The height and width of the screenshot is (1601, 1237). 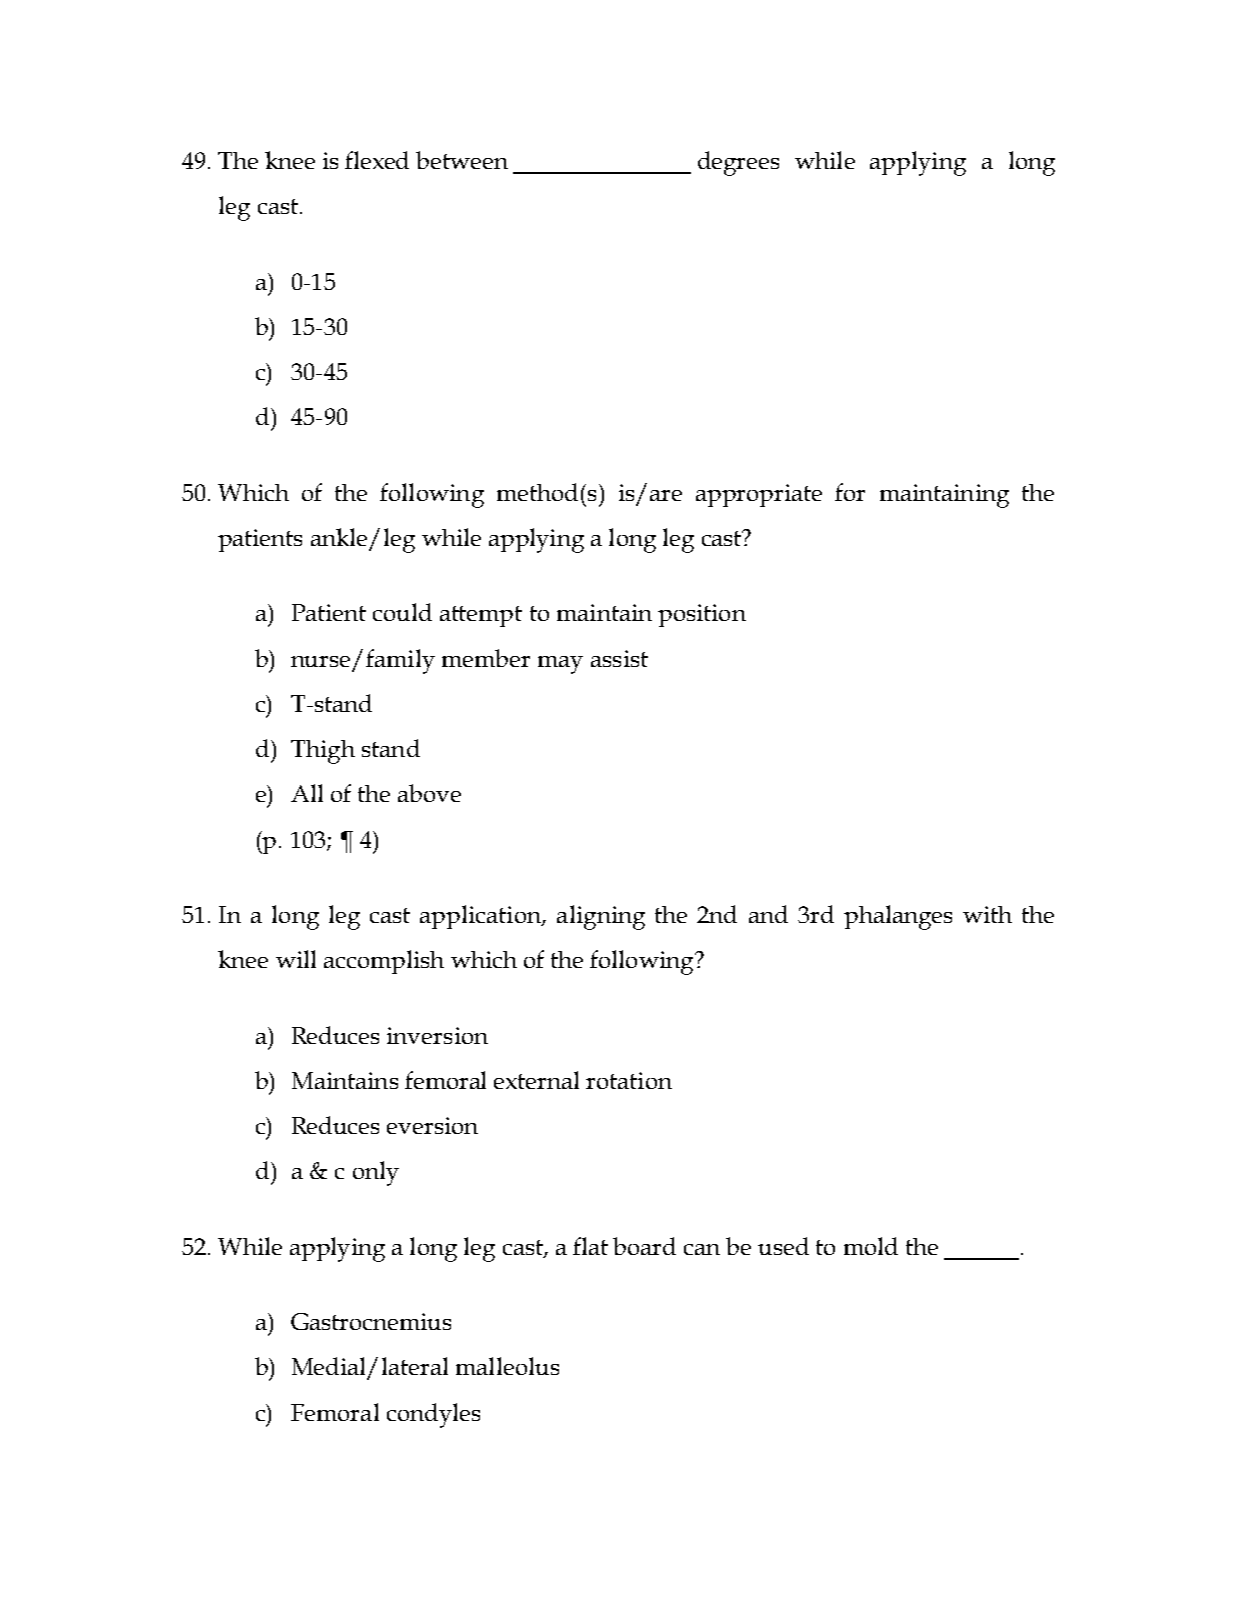 I want to click on phalanges, so click(x=898, y=917).
